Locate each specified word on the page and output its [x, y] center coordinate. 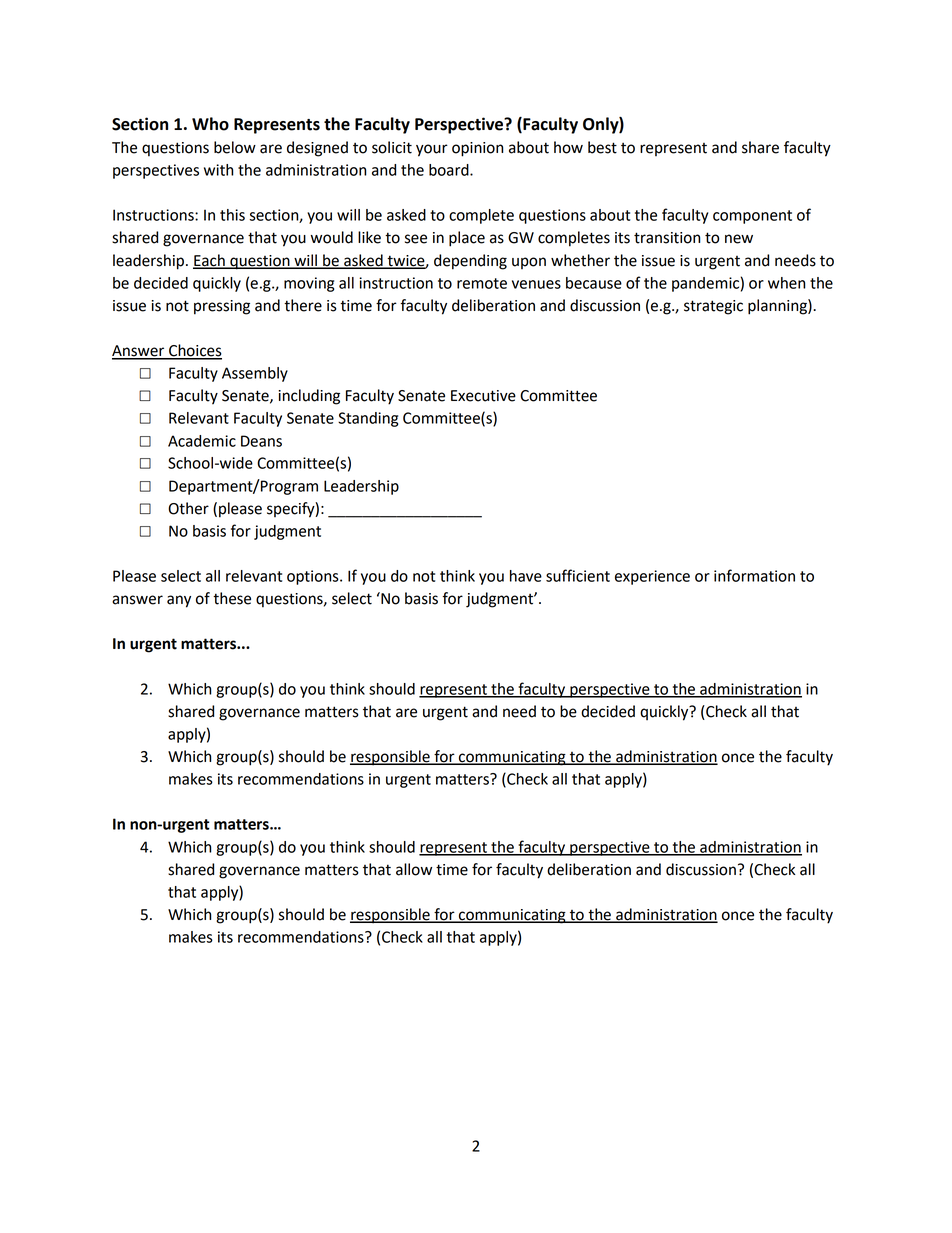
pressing [222, 307]
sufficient [578, 575]
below [235, 147]
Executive [483, 396]
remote [482, 283]
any [179, 601]
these [232, 598]
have [526, 576]
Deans [261, 441]
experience [652, 577]
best [602, 147]
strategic [713, 307]
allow [414, 869]
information [754, 575]
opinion [477, 149]
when [786, 283]
